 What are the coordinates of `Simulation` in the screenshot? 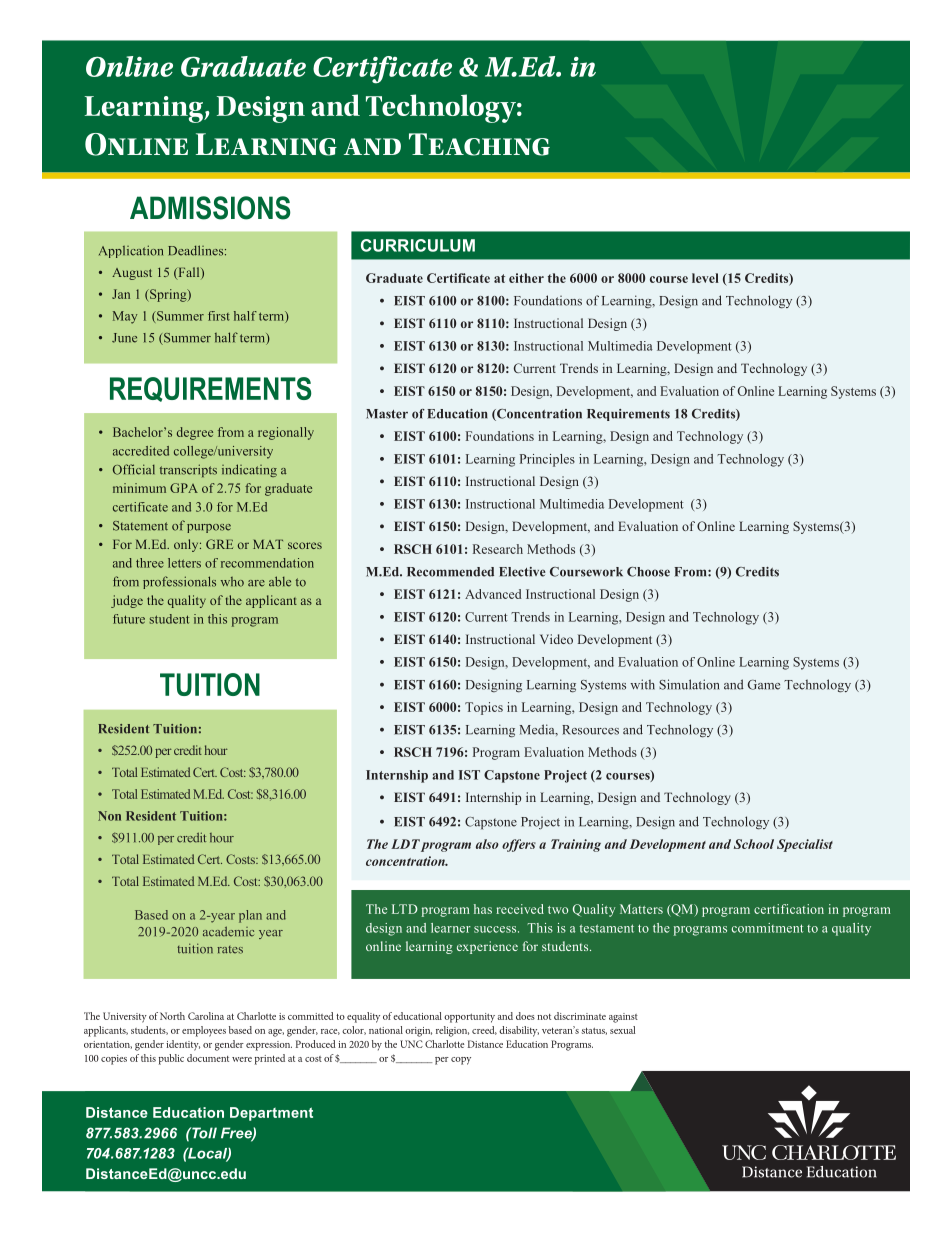 It's located at (689, 684).
